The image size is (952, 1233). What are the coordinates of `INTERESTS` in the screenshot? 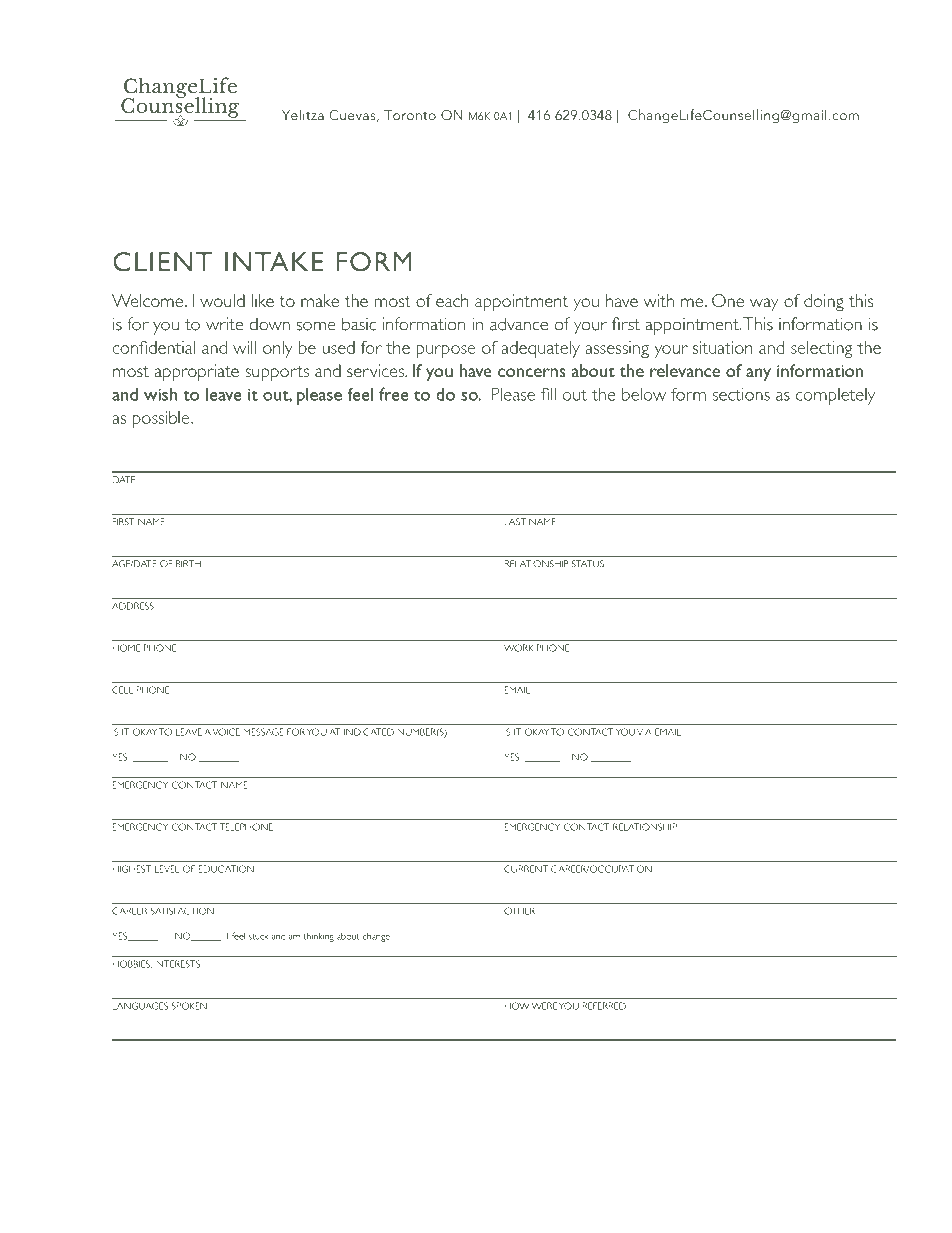 It's located at (177, 964).
